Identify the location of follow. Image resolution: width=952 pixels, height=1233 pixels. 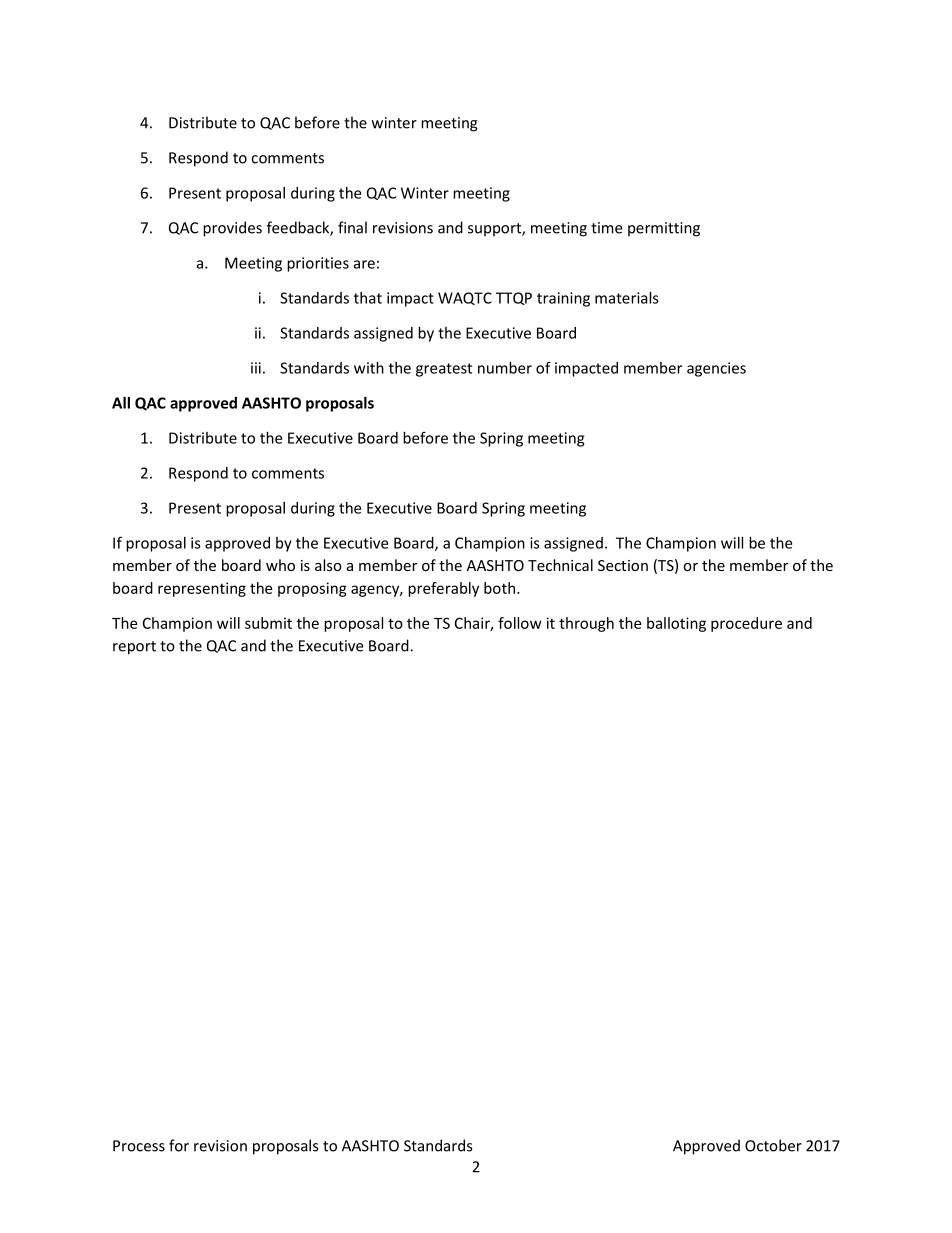
(520, 623).
